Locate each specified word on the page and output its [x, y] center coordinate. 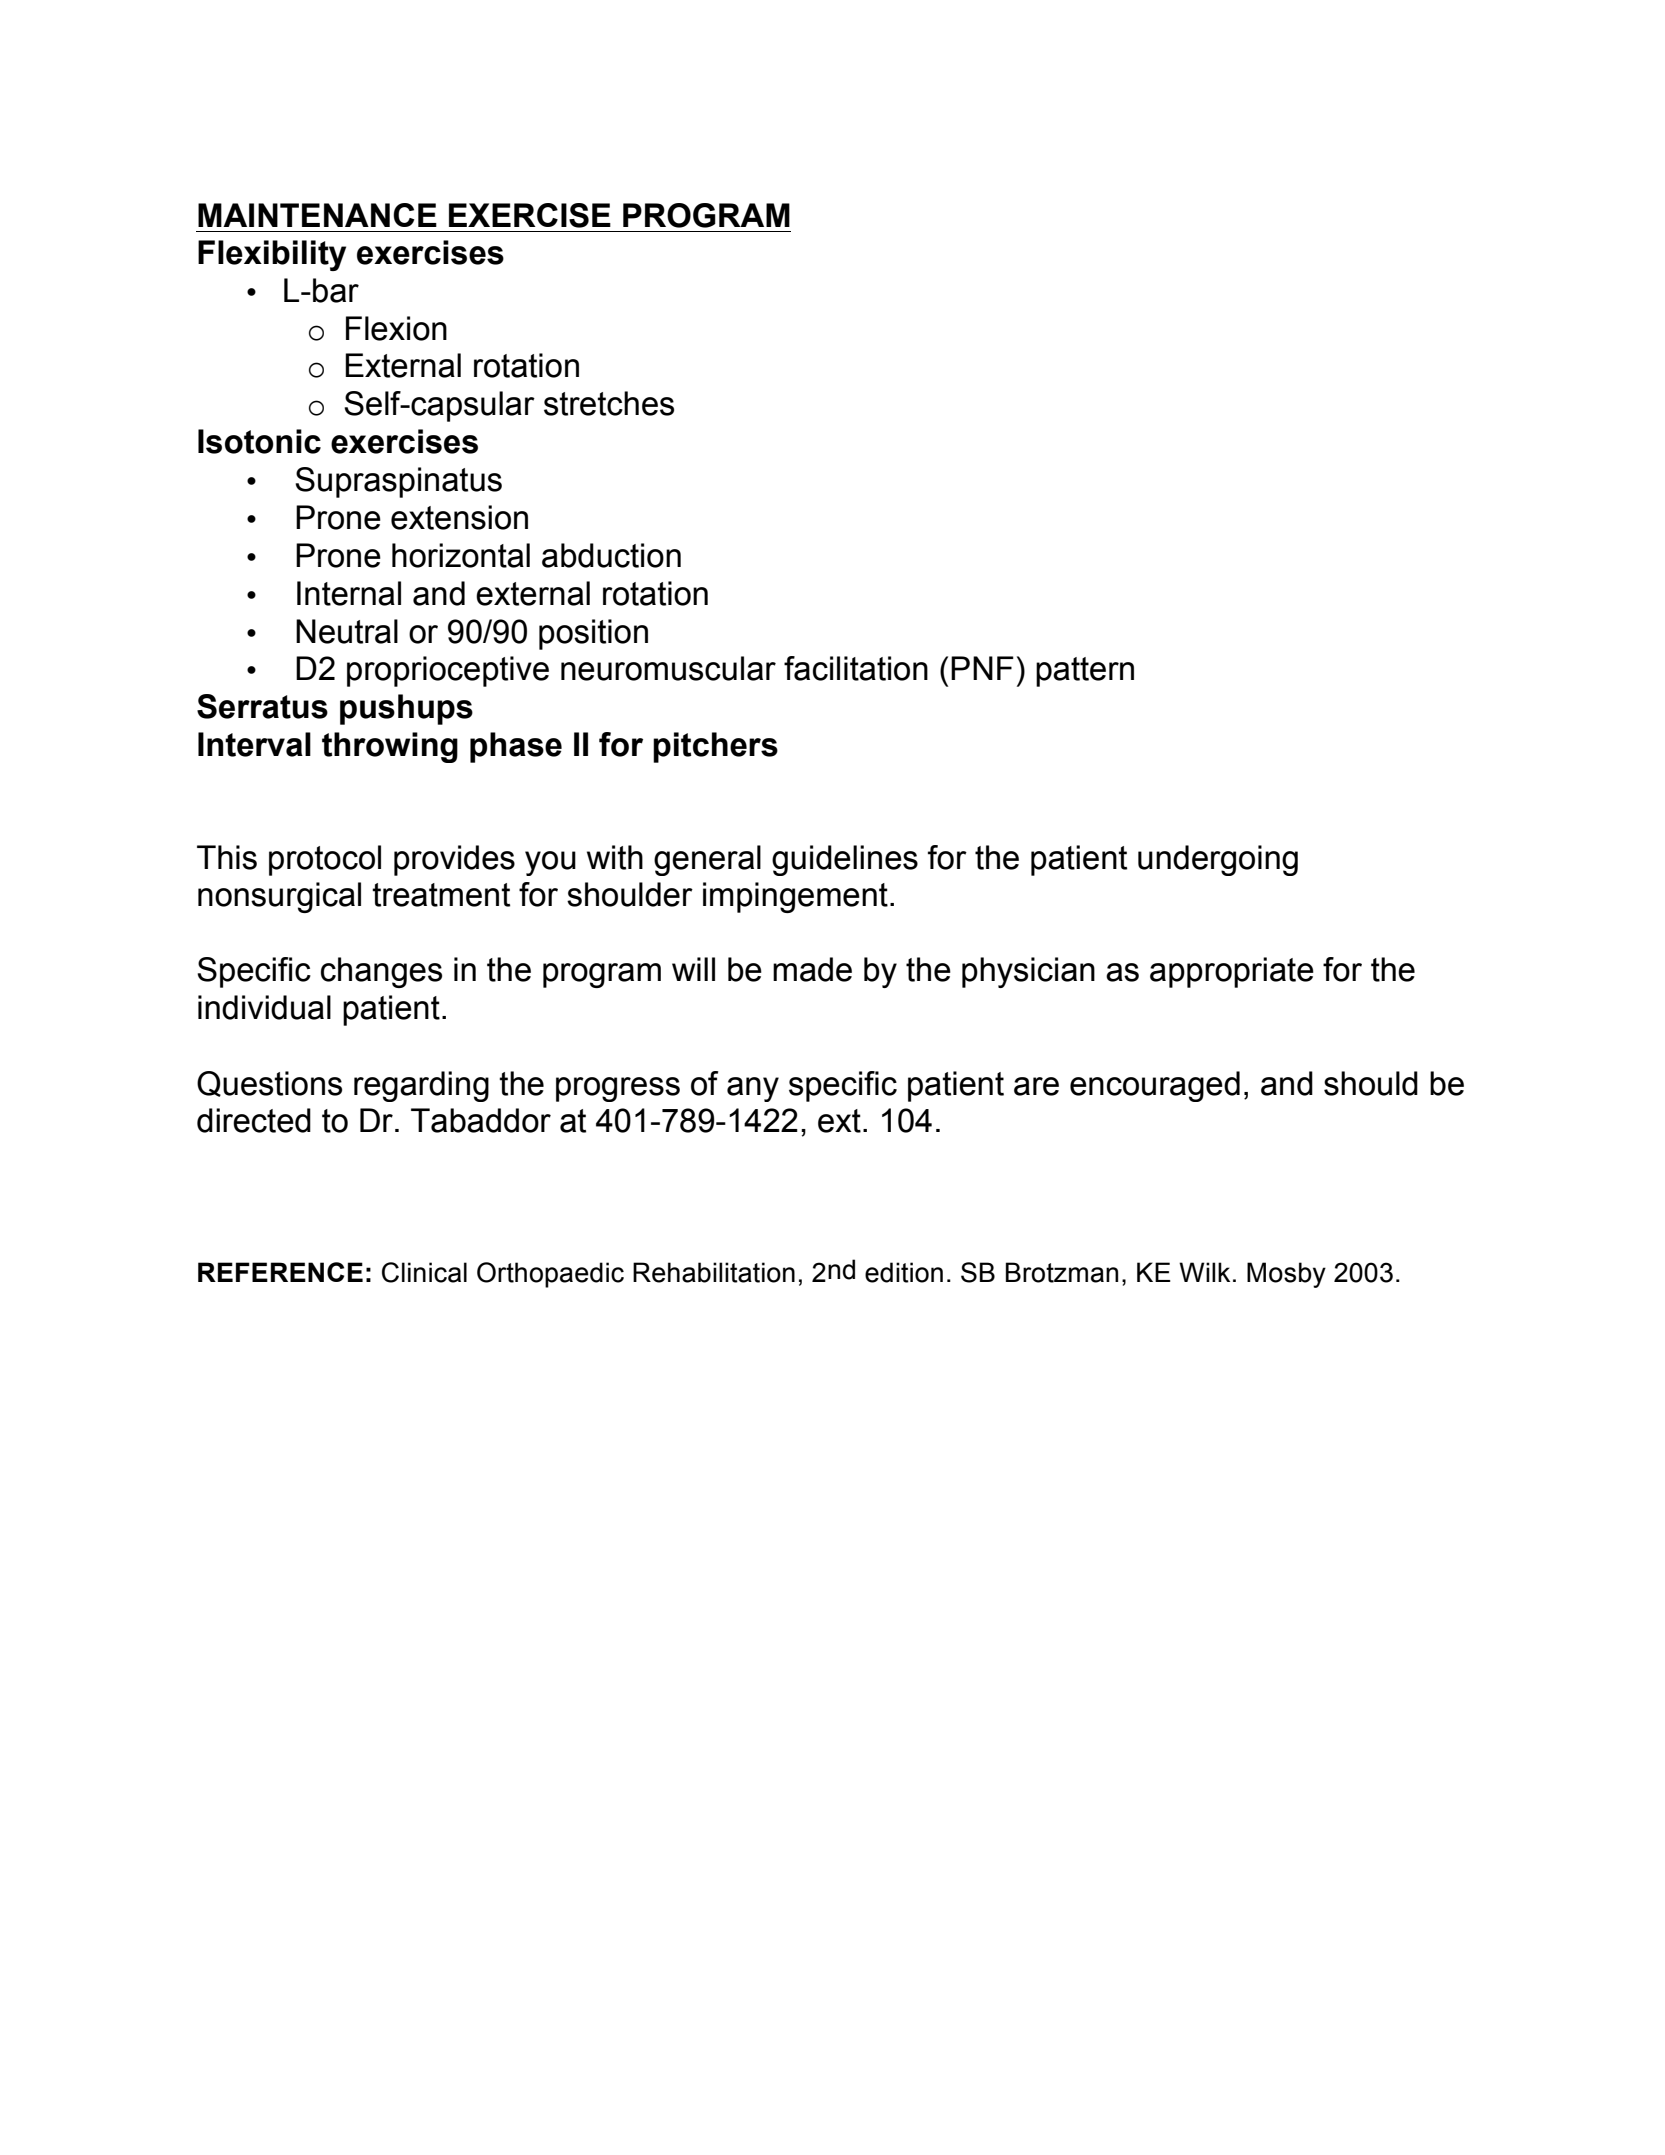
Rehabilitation [714, 1272]
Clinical [424, 1272]
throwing [390, 747]
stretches [609, 403]
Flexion [396, 328]
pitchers [715, 747]
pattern [1085, 672]
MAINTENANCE [317, 215]
